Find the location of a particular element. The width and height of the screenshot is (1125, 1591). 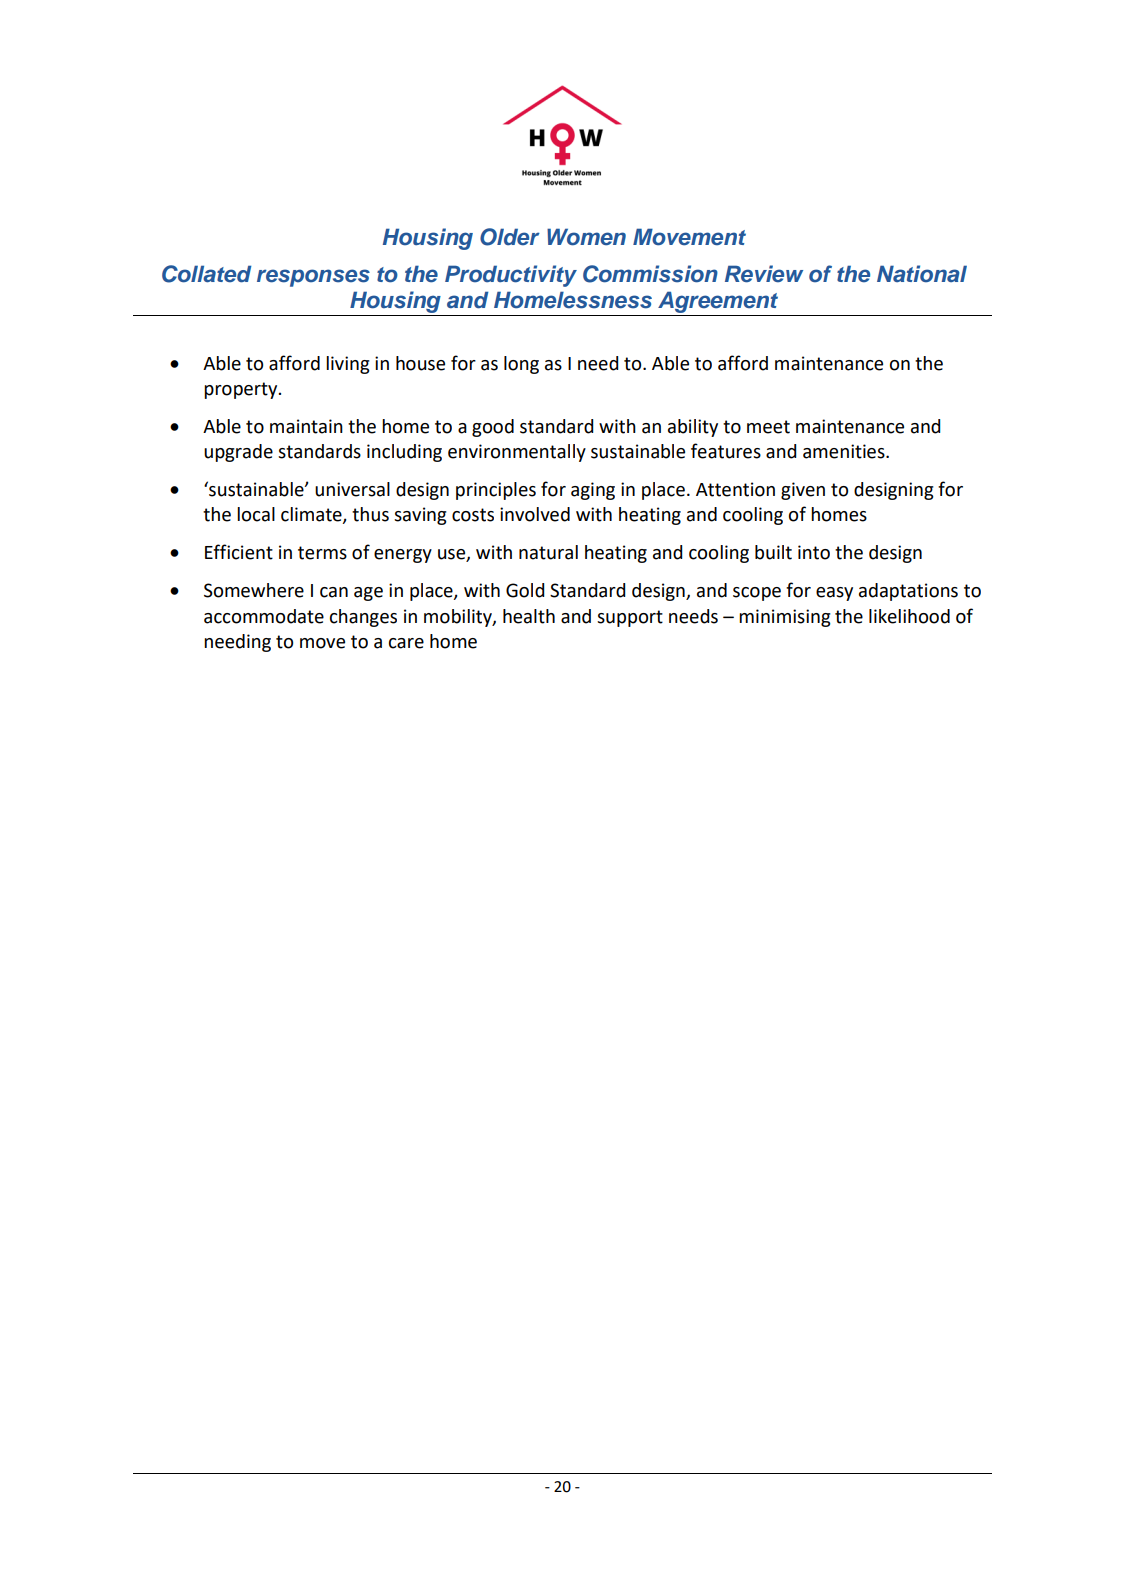

natural is located at coordinates (548, 552).
